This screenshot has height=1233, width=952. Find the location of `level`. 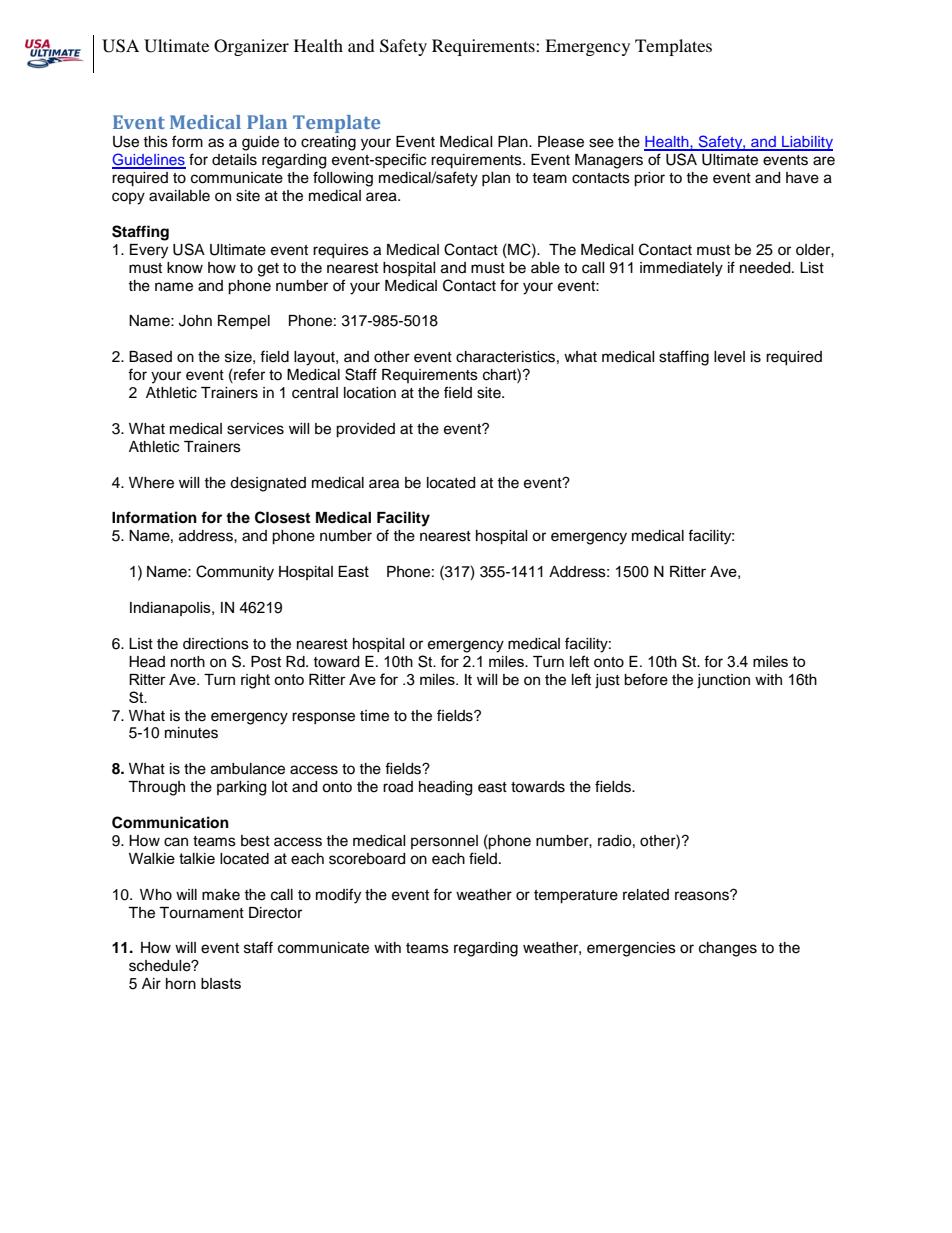

level is located at coordinates (729, 357).
